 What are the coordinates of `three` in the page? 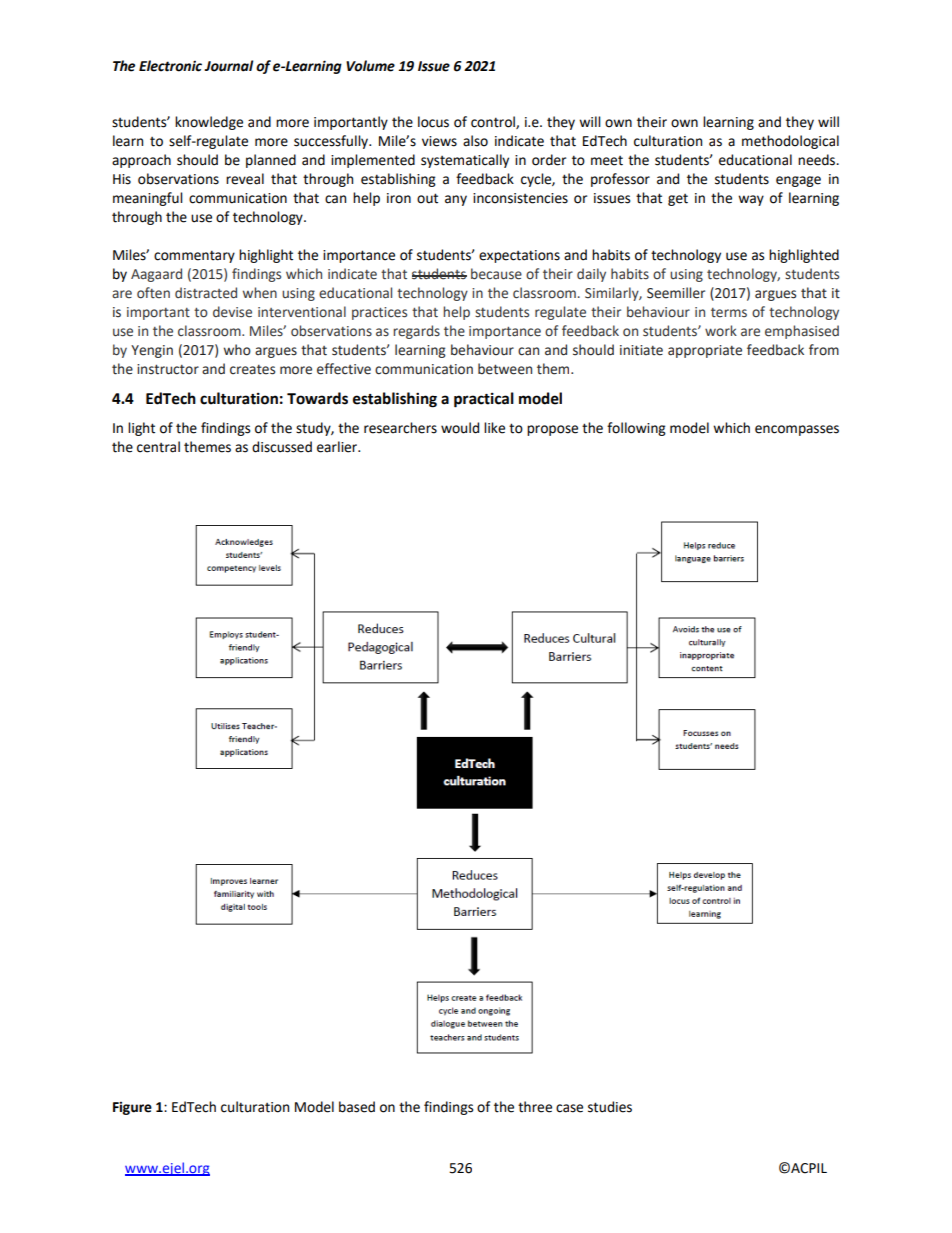 It's located at (535, 1107).
